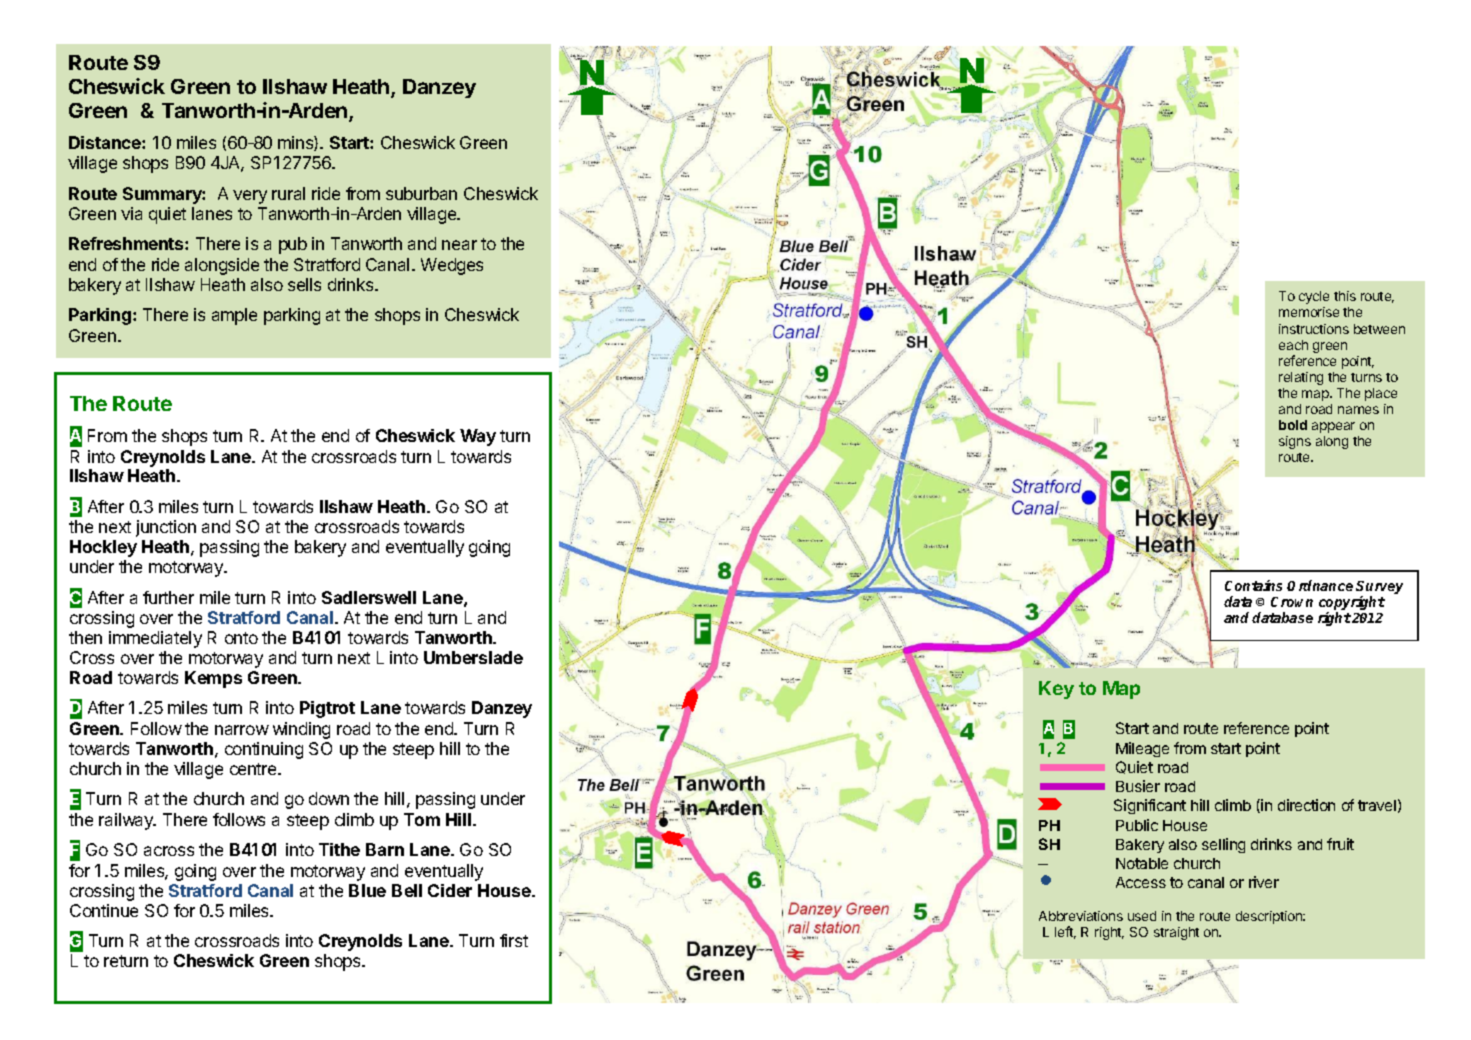  Describe the element at coordinates (242, 730) in the page. I see `narrow` at that location.
